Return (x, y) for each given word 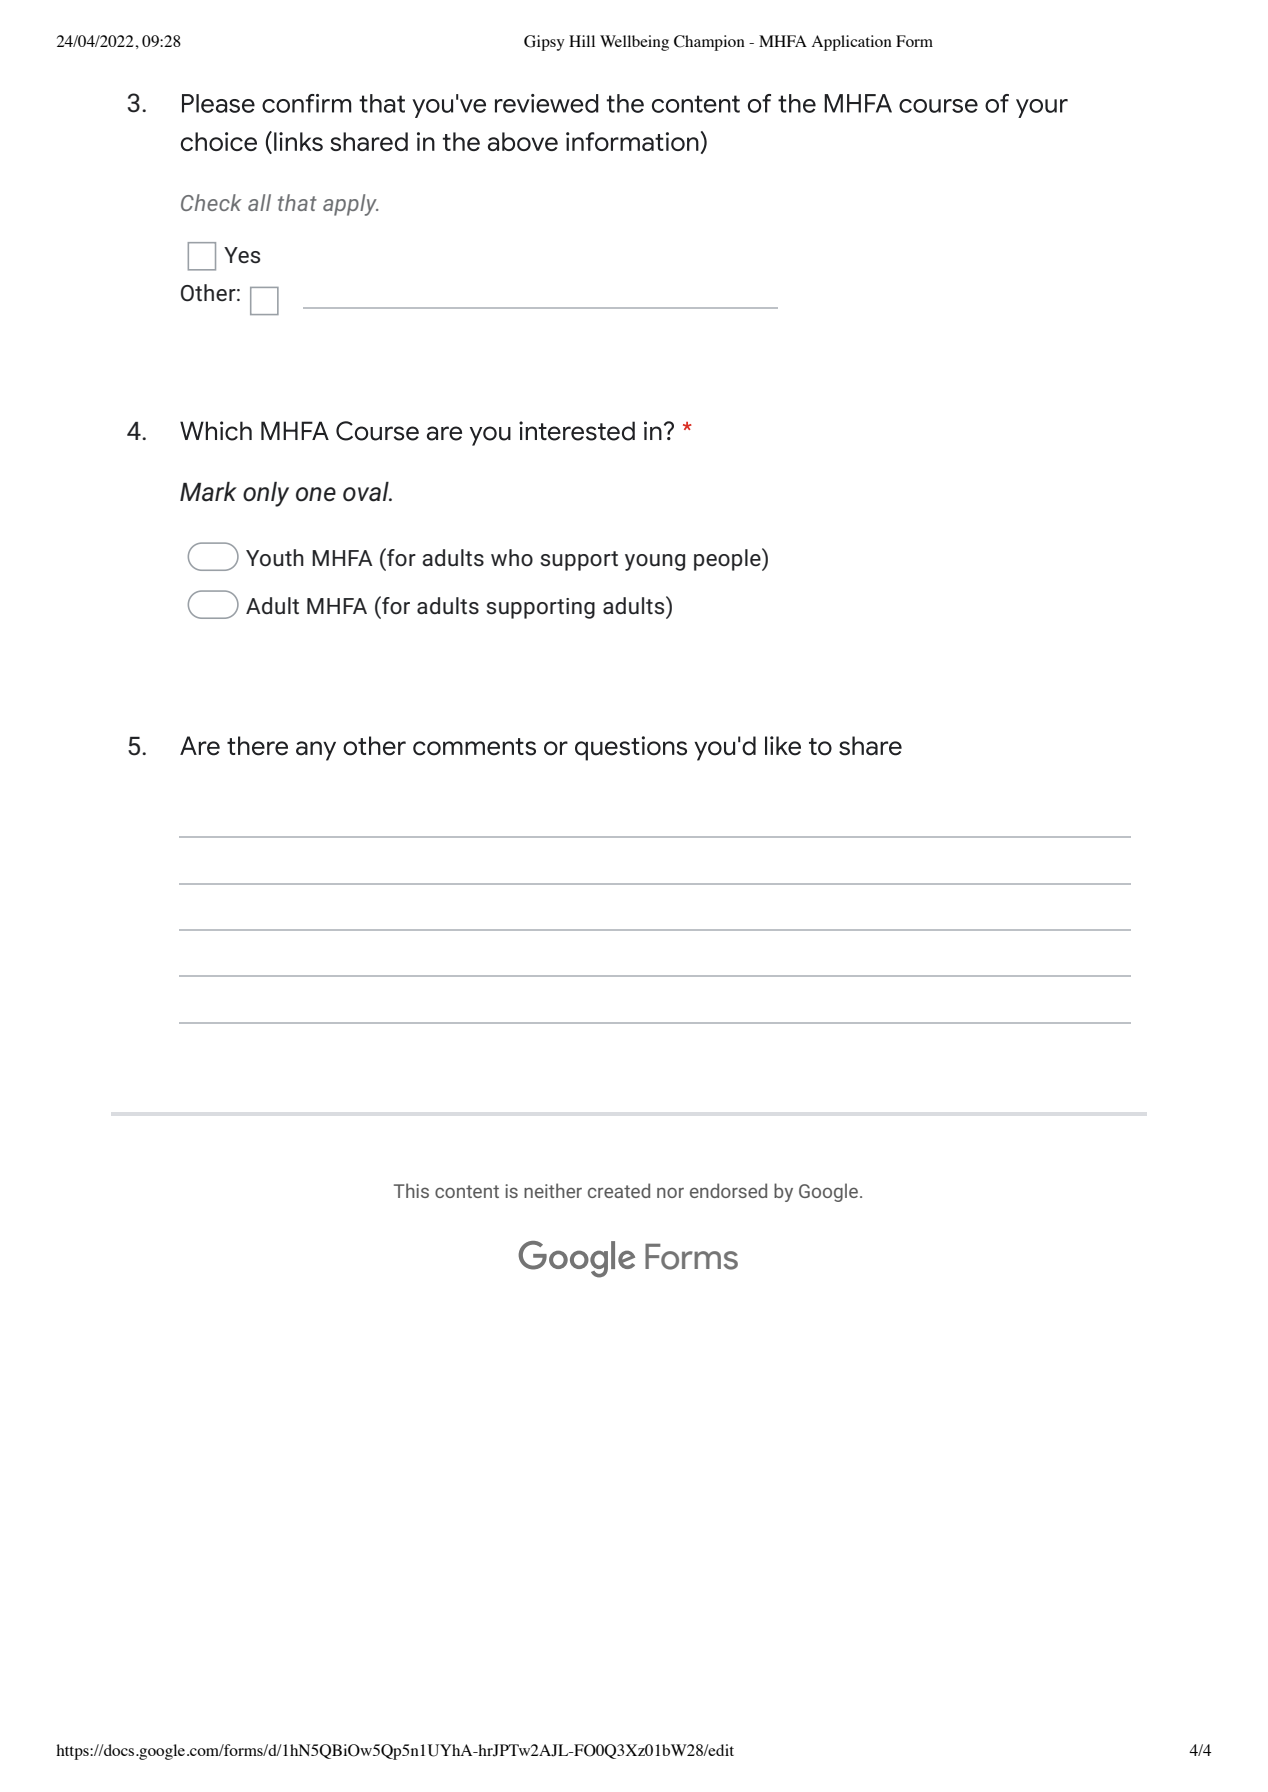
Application (852, 43)
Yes (242, 255)
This (411, 1190)
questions (631, 748)
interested (577, 431)
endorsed (728, 1190)
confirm (306, 103)
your (1042, 108)
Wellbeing (634, 43)
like (783, 746)
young (655, 562)
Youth (275, 558)
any (316, 751)
